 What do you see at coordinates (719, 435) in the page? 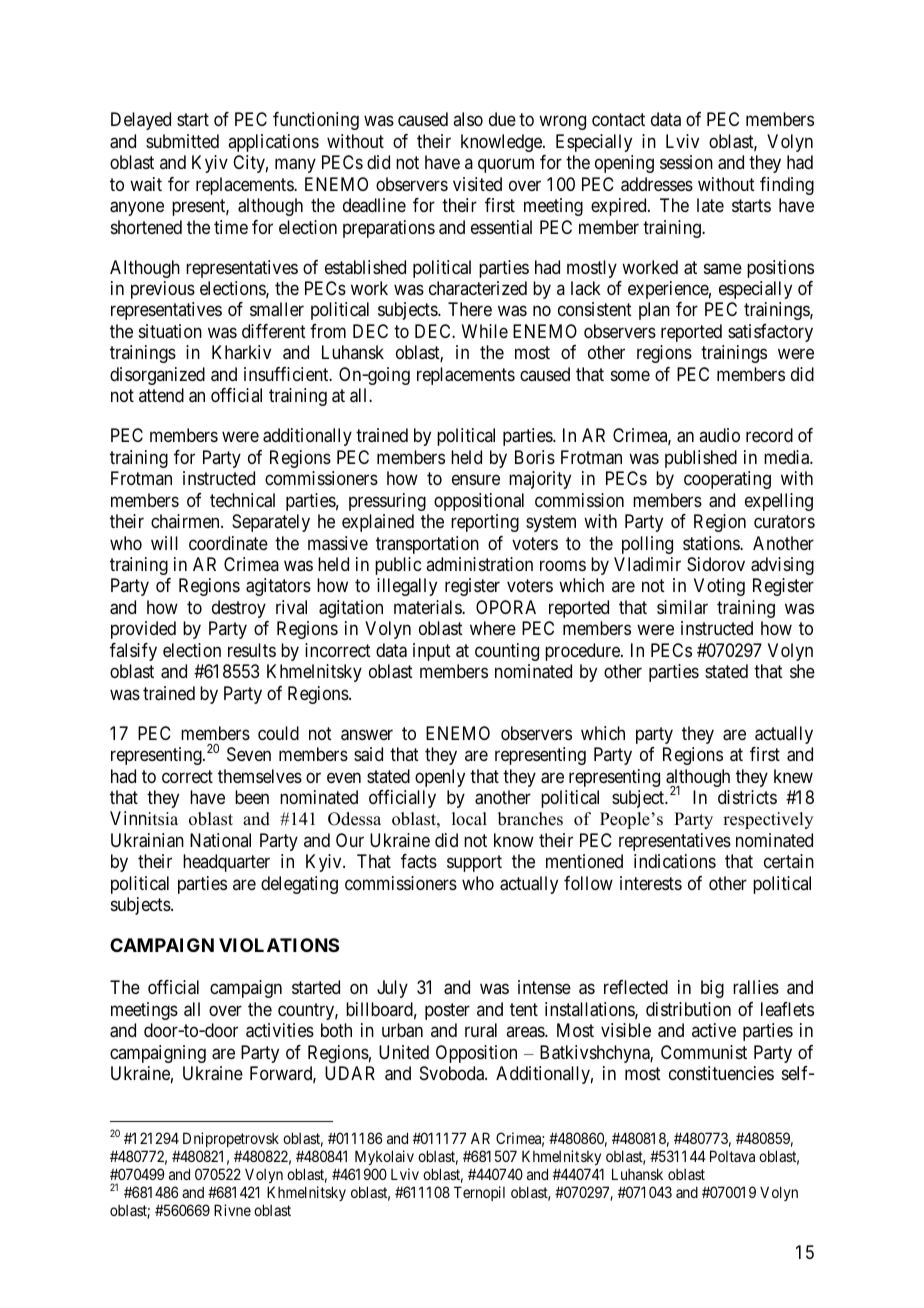
I see `audio` at bounding box center [719, 435].
